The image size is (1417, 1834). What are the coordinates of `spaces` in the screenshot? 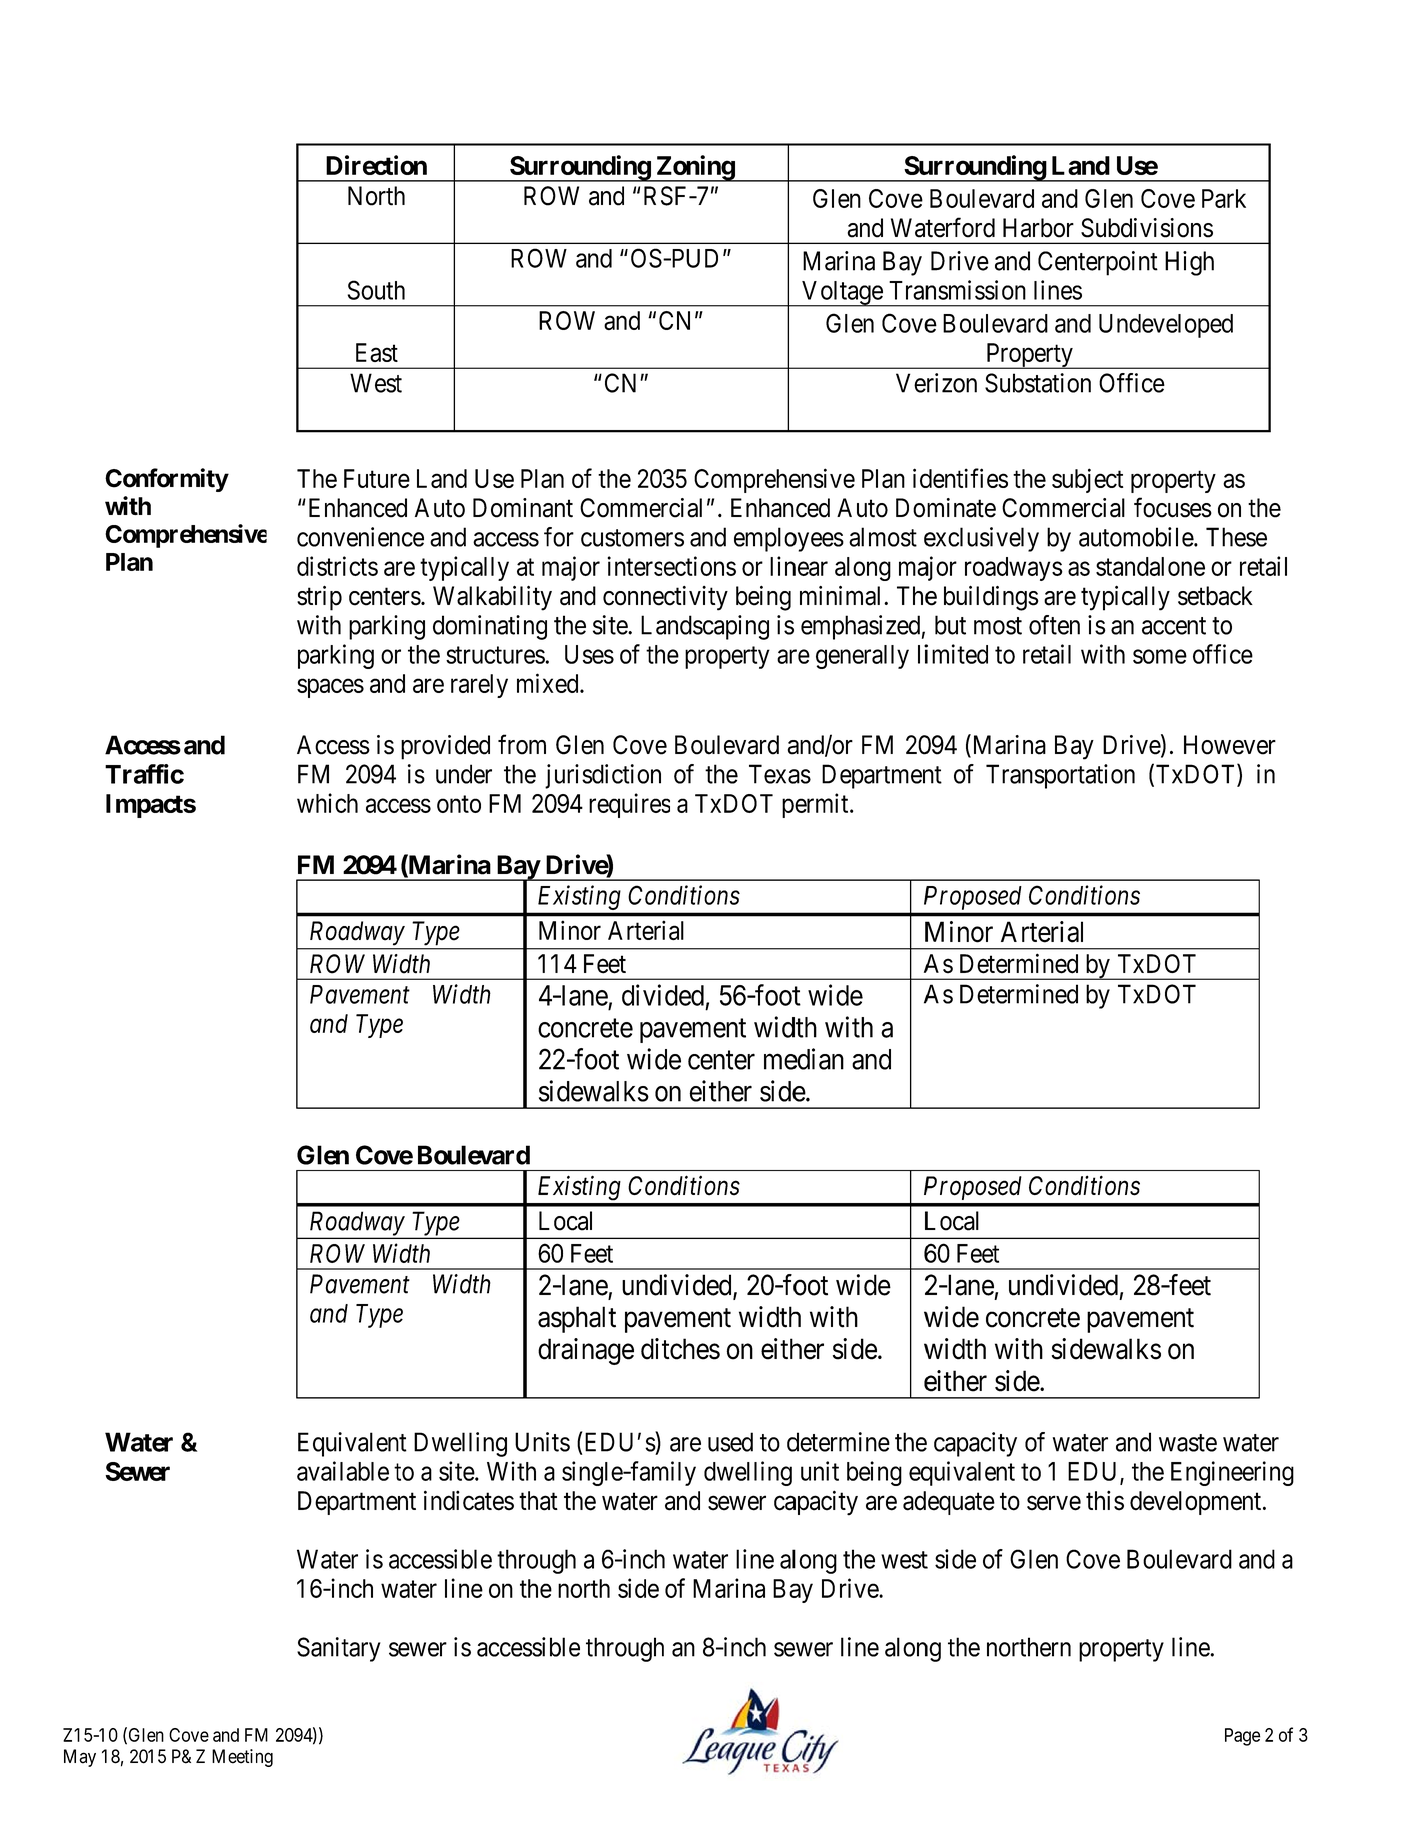 It's located at (330, 688).
